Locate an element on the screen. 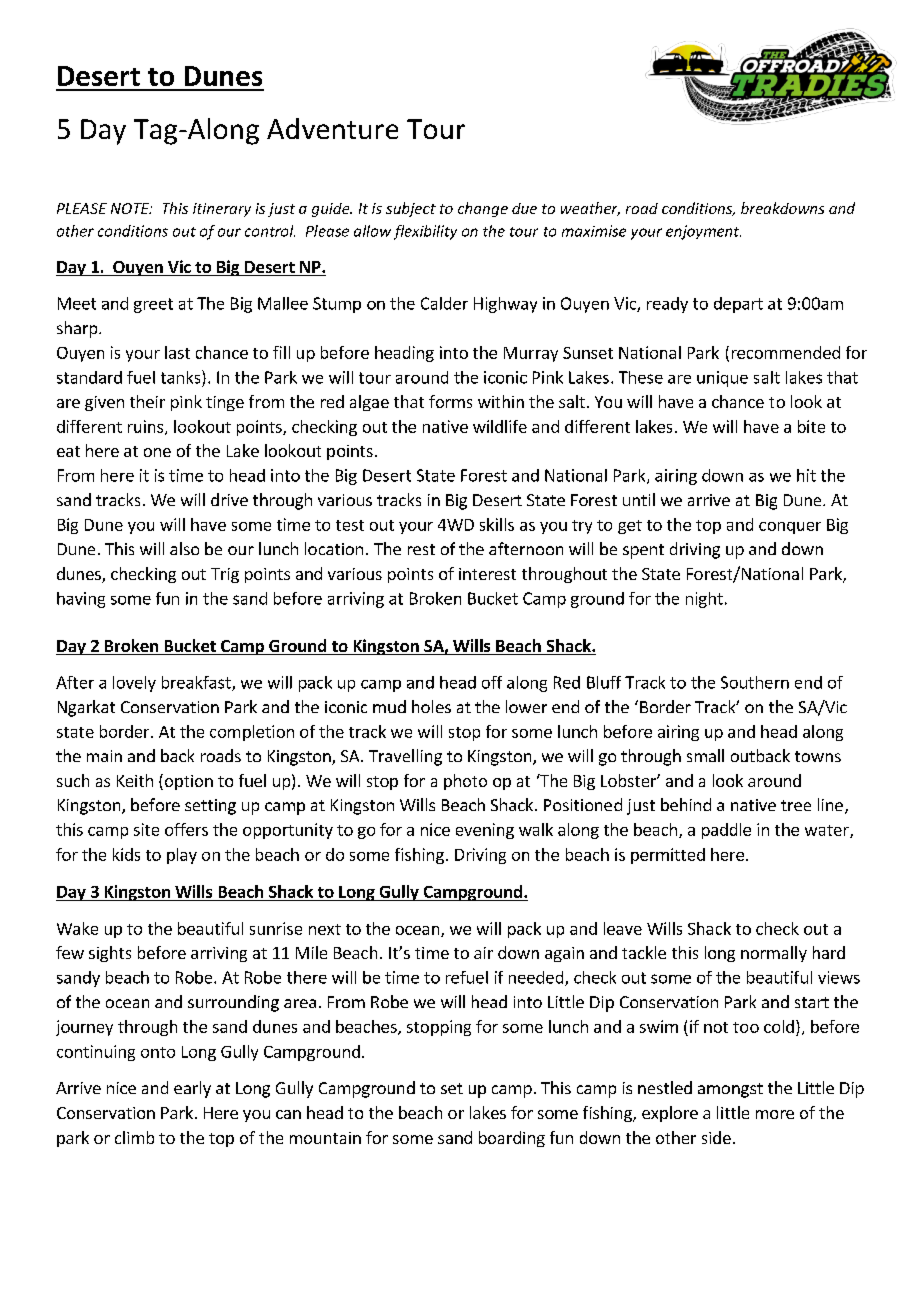 The width and height of the screenshot is (924, 1308). boarding is located at coordinates (512, 1139).
